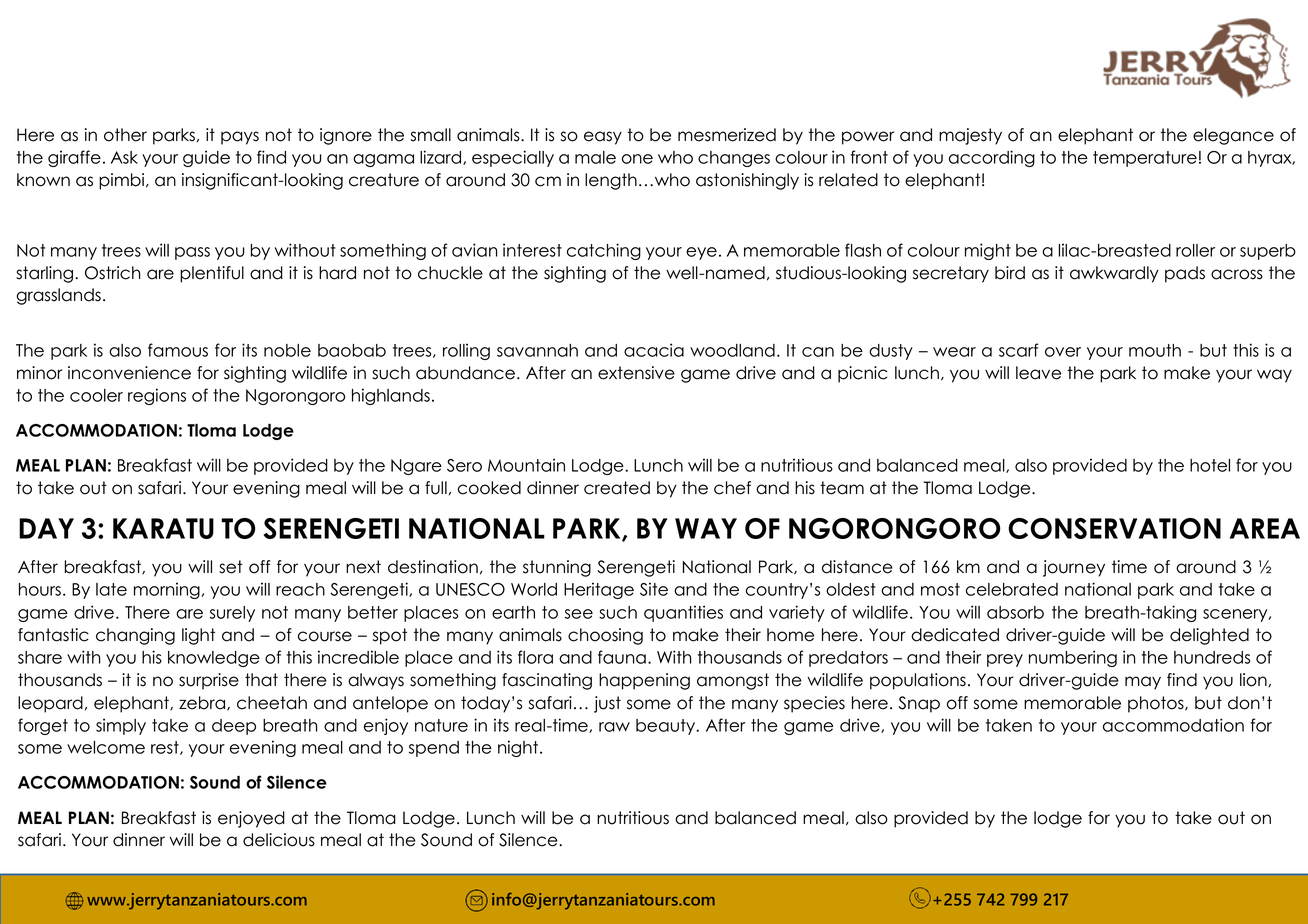 The height and width of the document is (924, 1308). What do you see at coordinates (124, 157) in the document?
I see `Ask` at bounding box center [124, 157].
